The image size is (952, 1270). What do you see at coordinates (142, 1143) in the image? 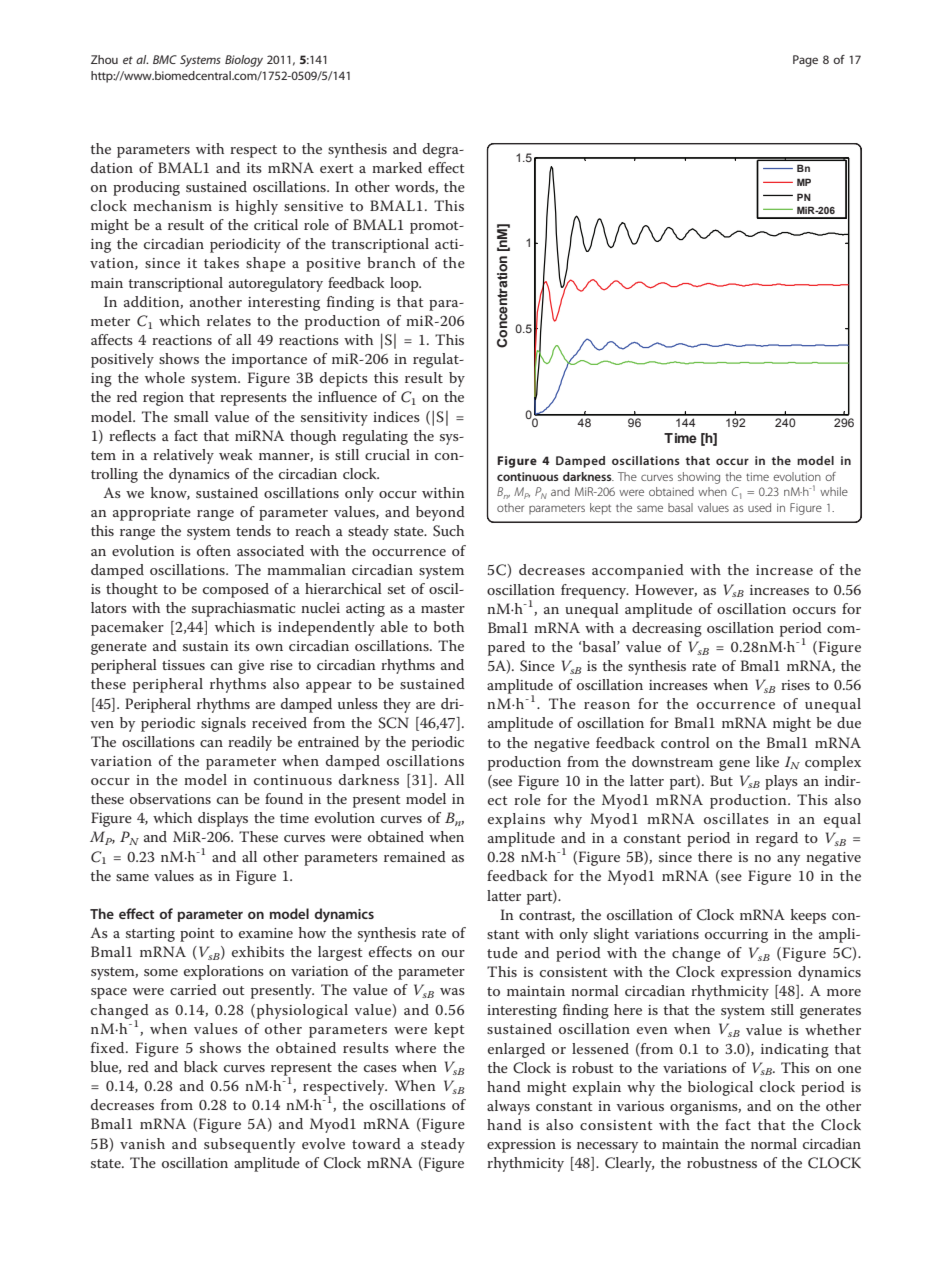
I see `vanish` at bounding box center [142, 1143].
